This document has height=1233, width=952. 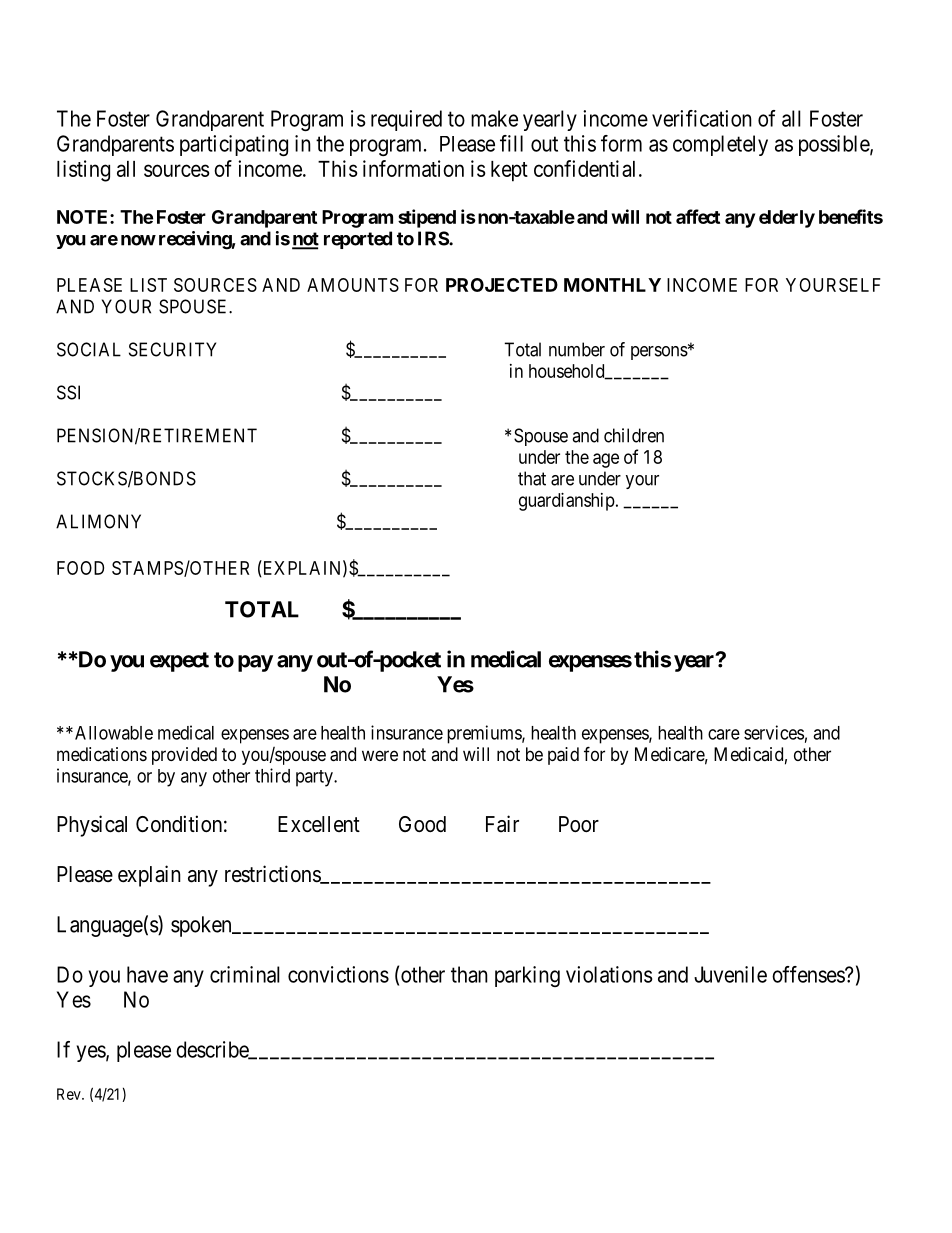 I want to click on required, so click(x=406, y=120).
